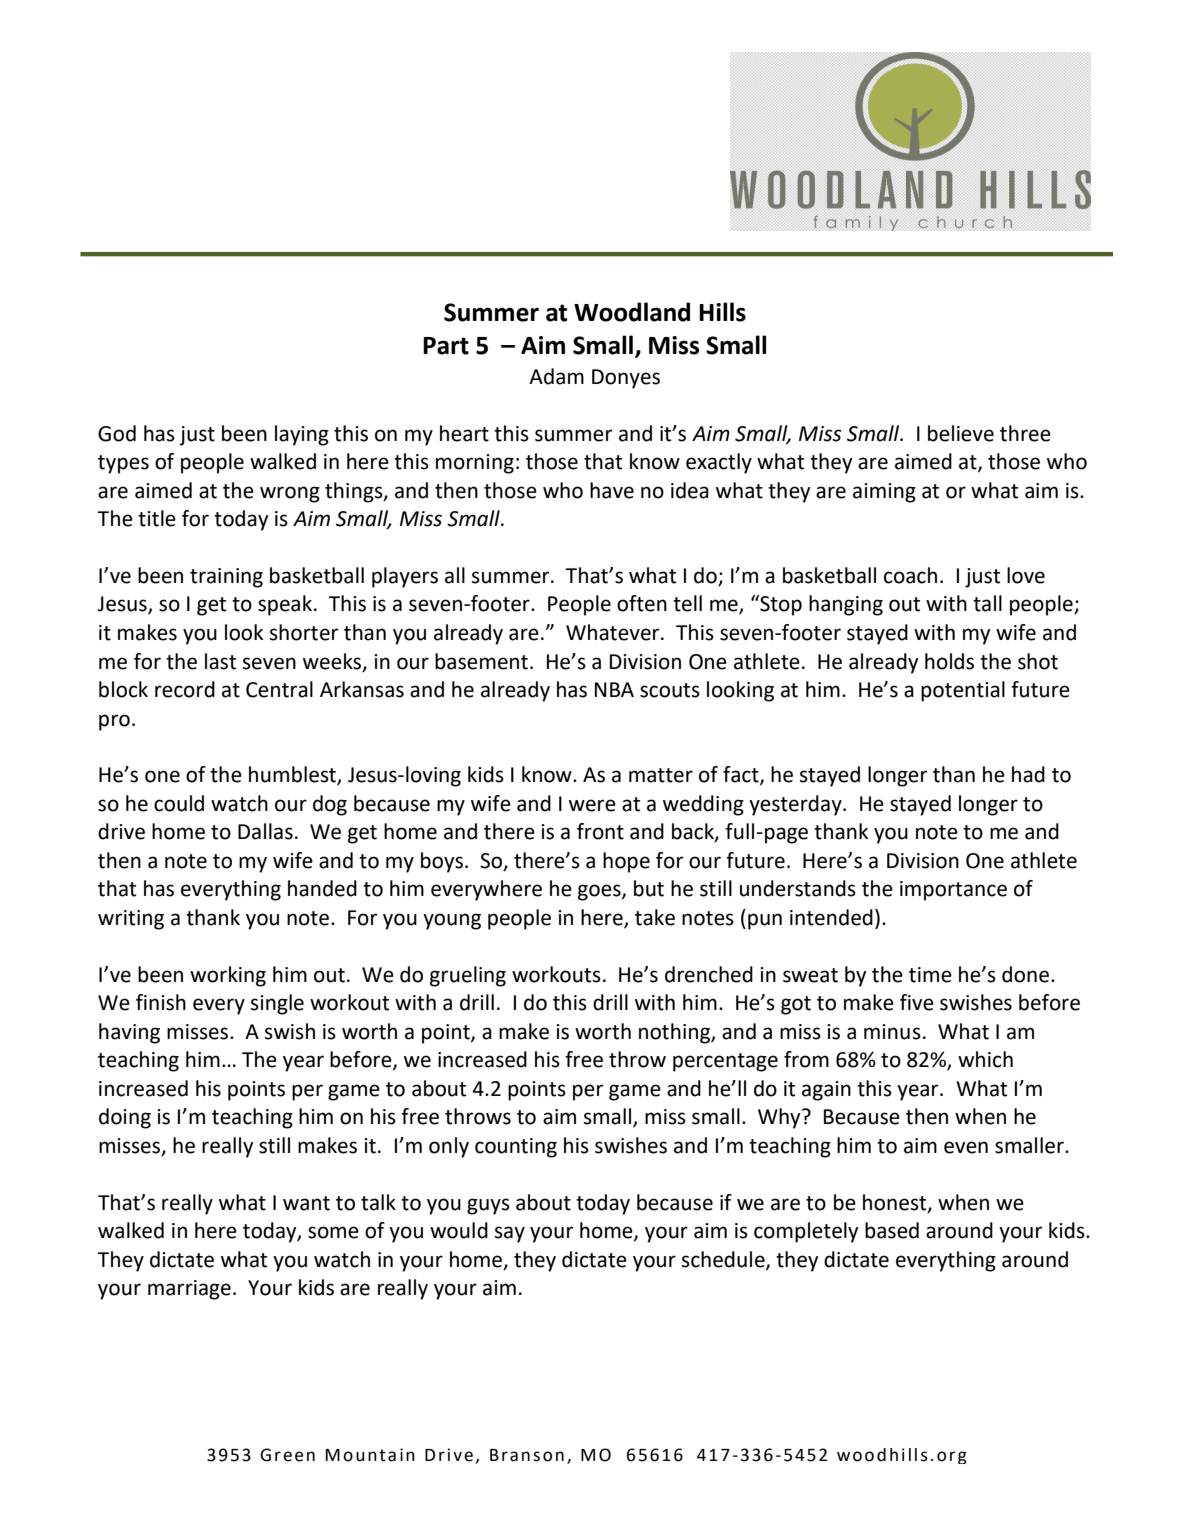  I want to click on often, so click(642, 603).
